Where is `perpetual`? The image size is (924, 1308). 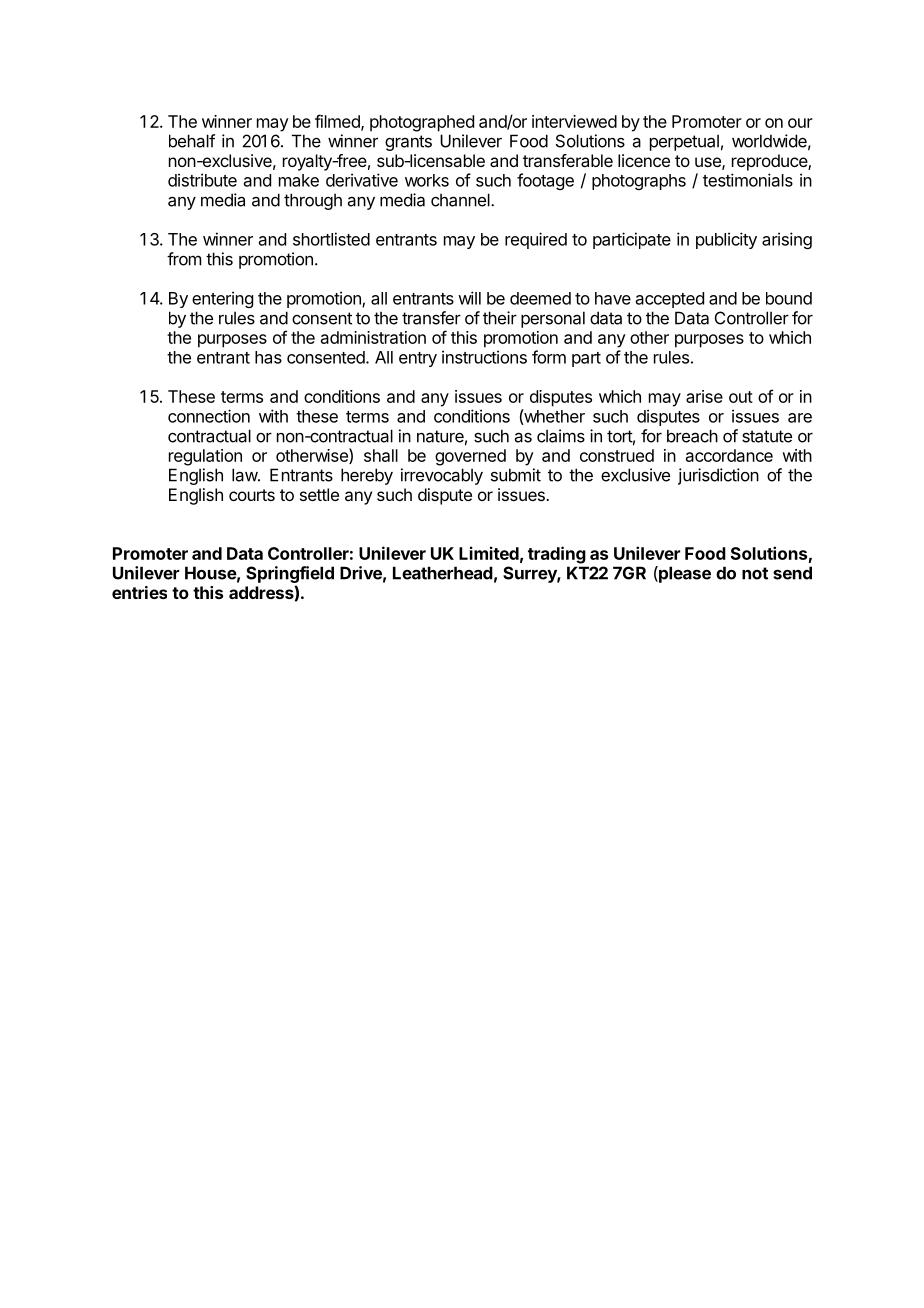 perpetual is located at coordinates (684, 142).
